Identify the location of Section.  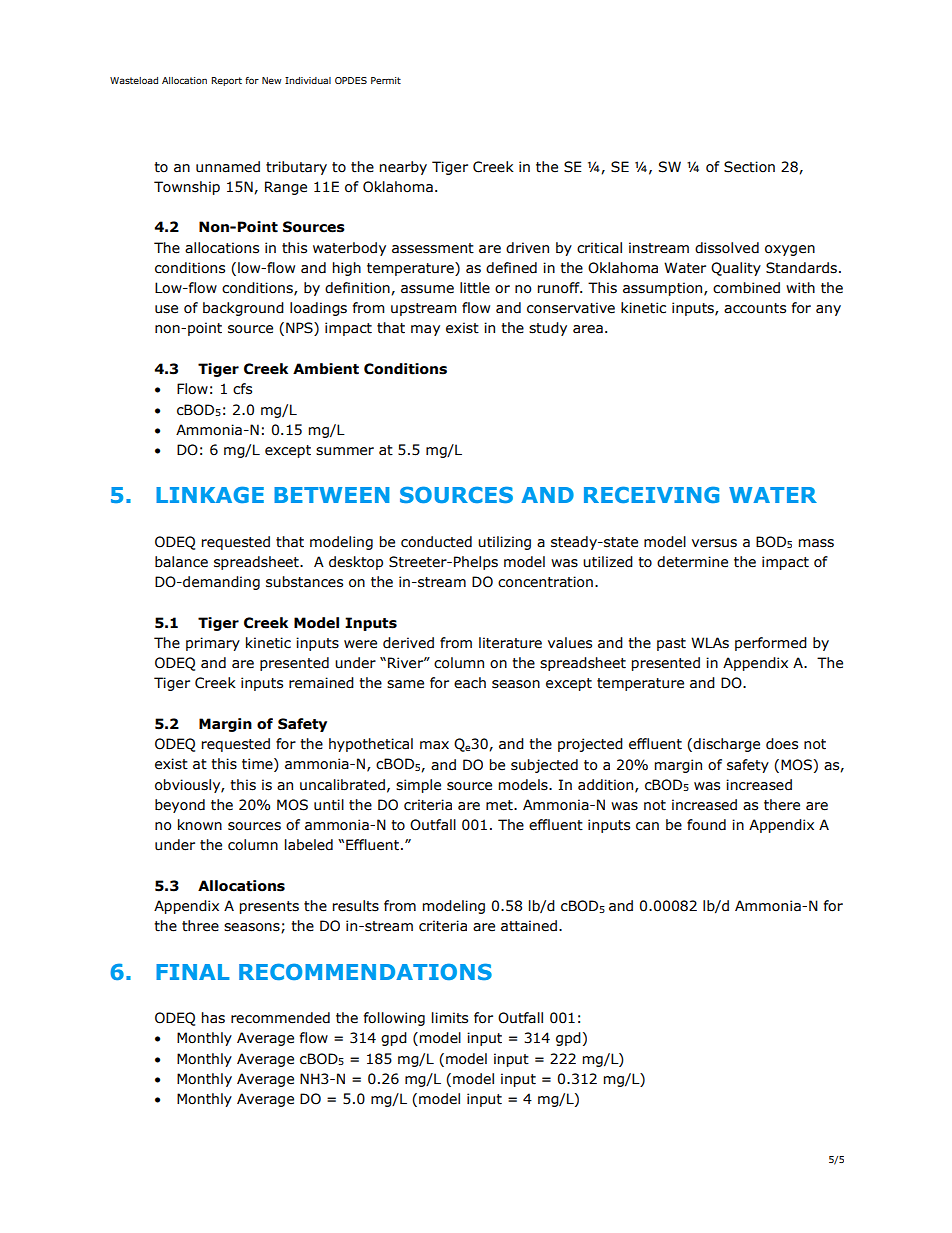
(749, 167).
